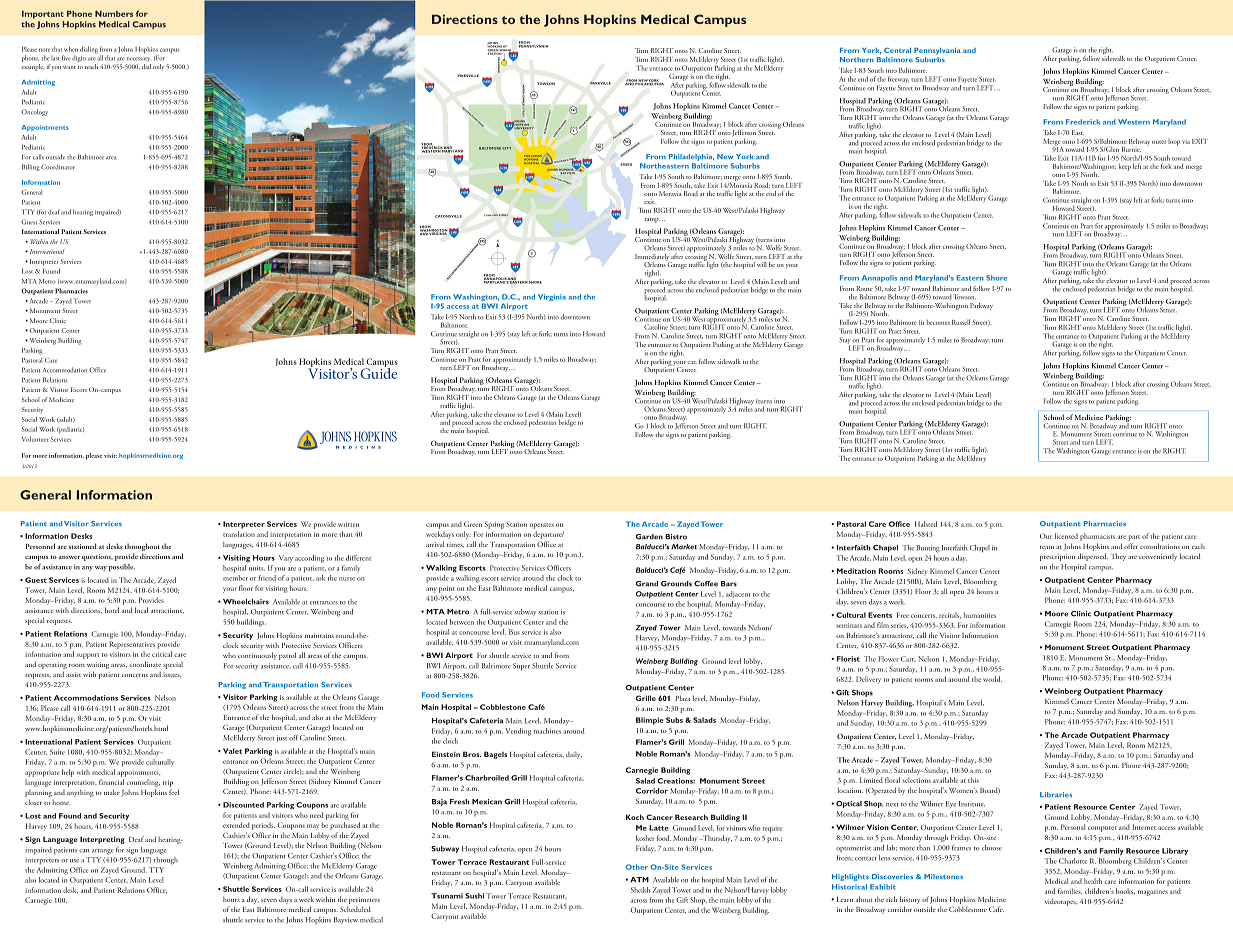 The image size is (1233, 952). I want to click on Garden, so click(649, 537).
